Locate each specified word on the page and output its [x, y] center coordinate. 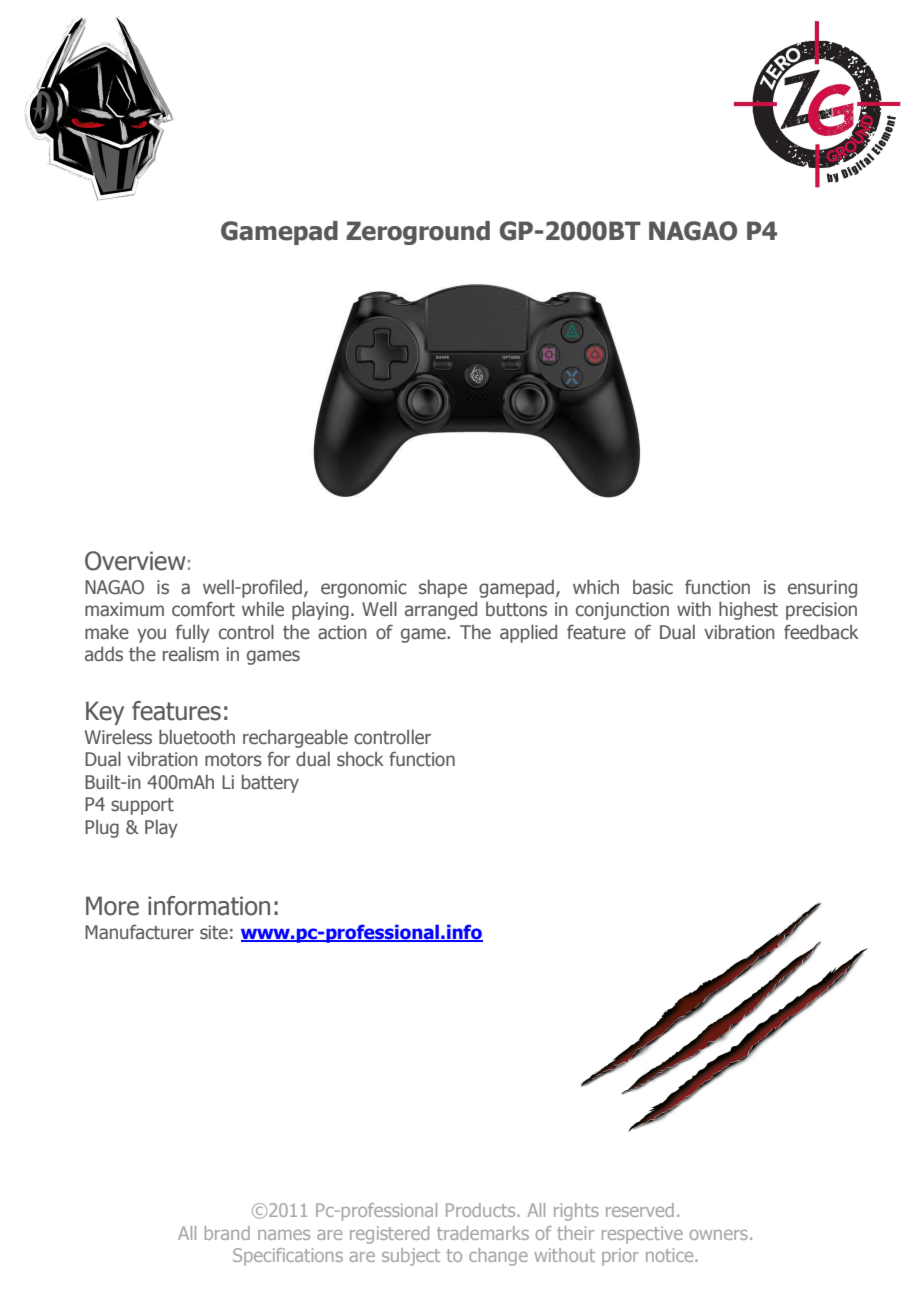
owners [719, 1235]
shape [443, 589]
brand [227, 1233]
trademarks [483, 1233]
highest [748, 610]
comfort [203, 609]
